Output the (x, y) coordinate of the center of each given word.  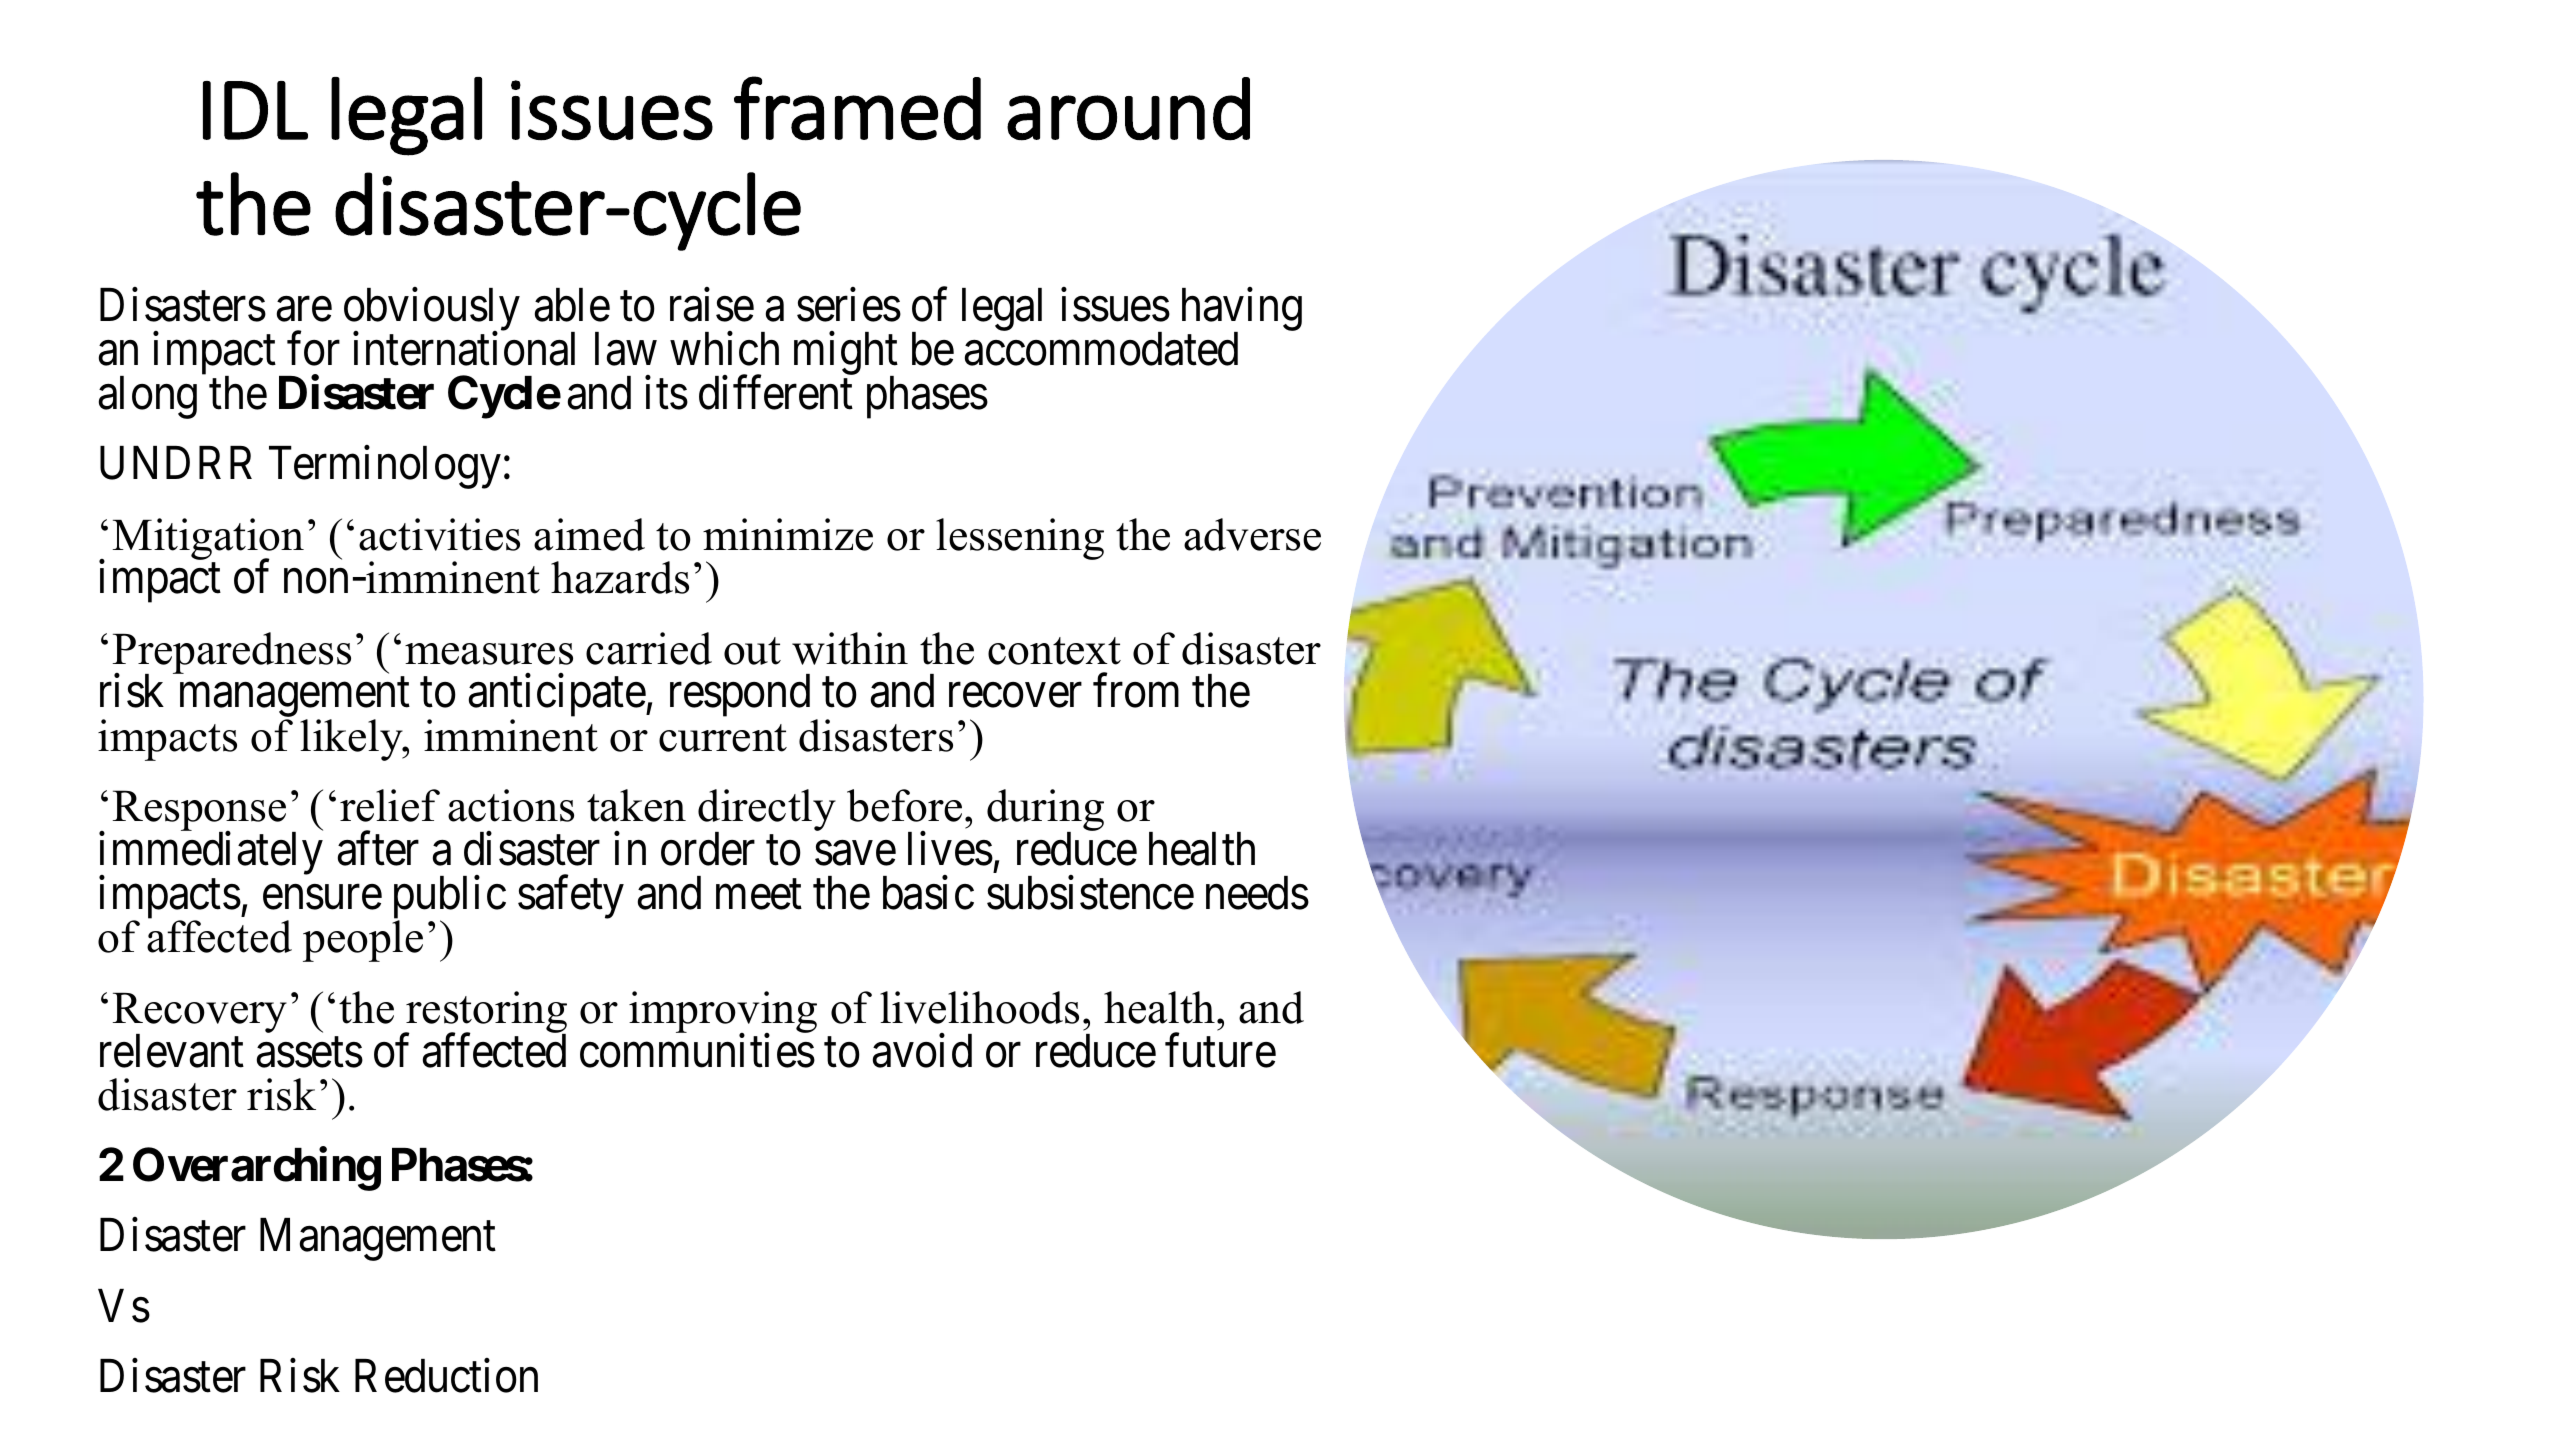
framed (857, 108)
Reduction (446, 1376)
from (1136, 691)
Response (199, 812)
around (1128, 109)
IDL (255, 110)
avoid (922, 1051)
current (723, 738)
